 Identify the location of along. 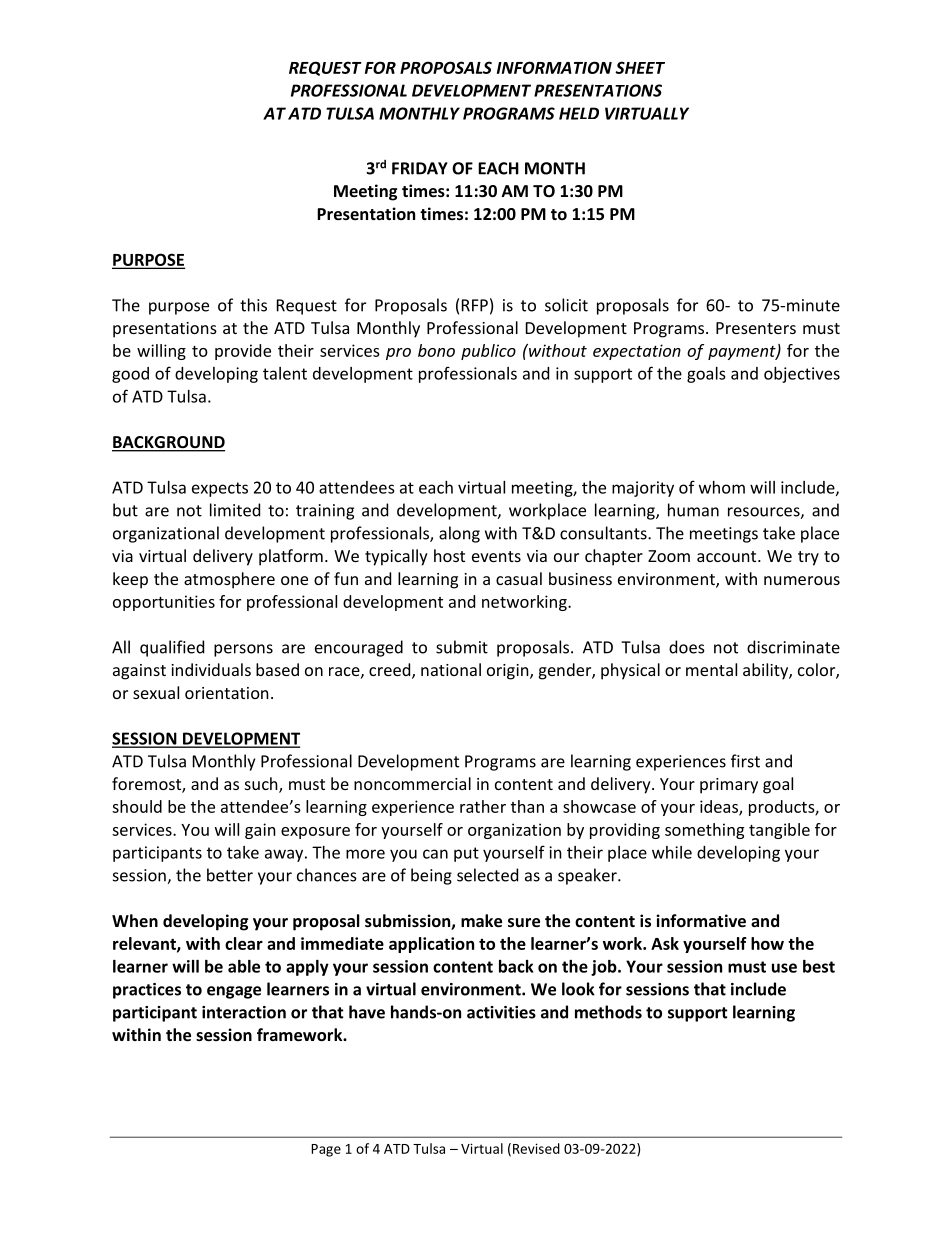
(459, 534).
